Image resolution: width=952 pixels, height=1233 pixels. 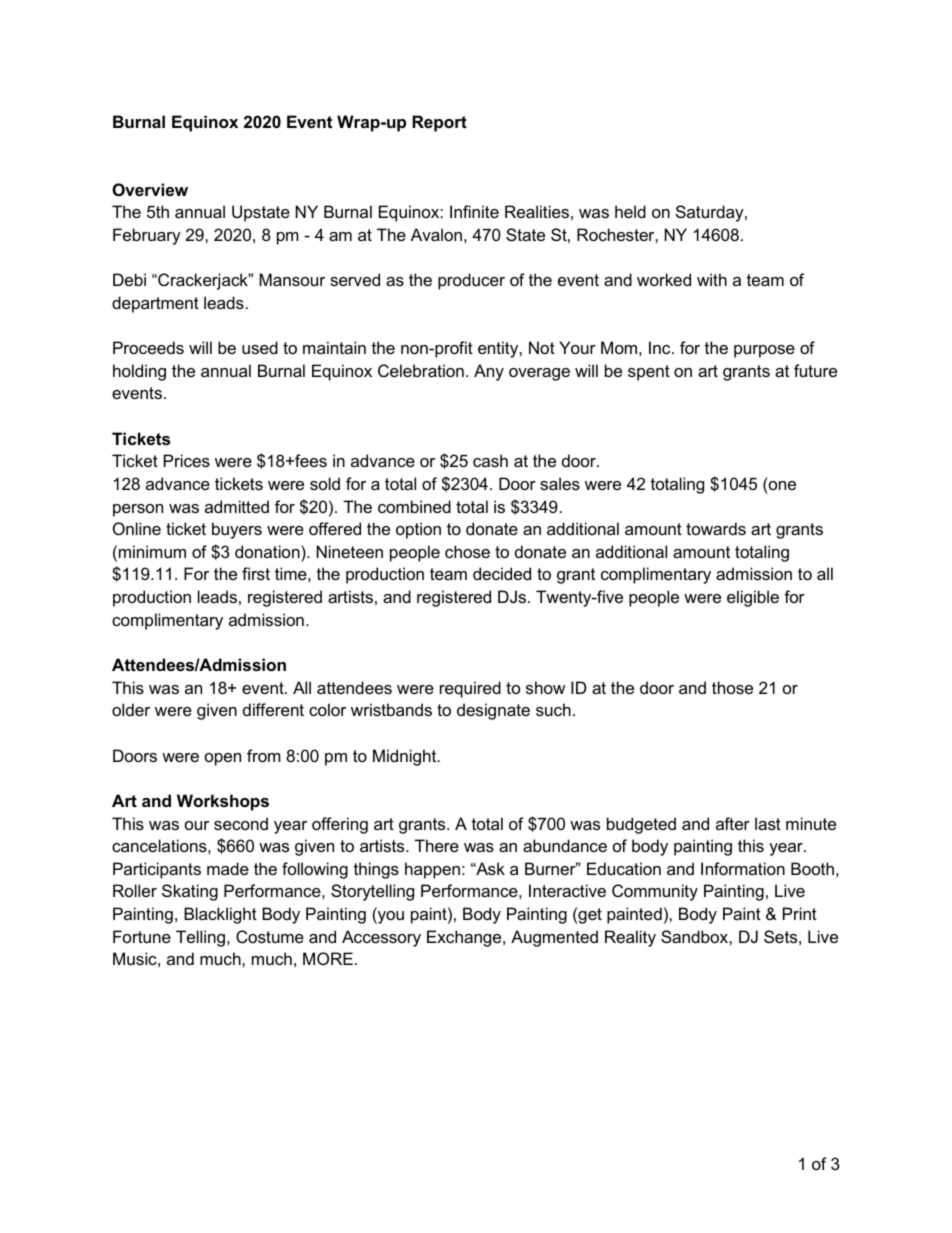 What do you see at coordinates (273, 709) in the screenshot?
I see `different` at bounding box center [273, 709].
